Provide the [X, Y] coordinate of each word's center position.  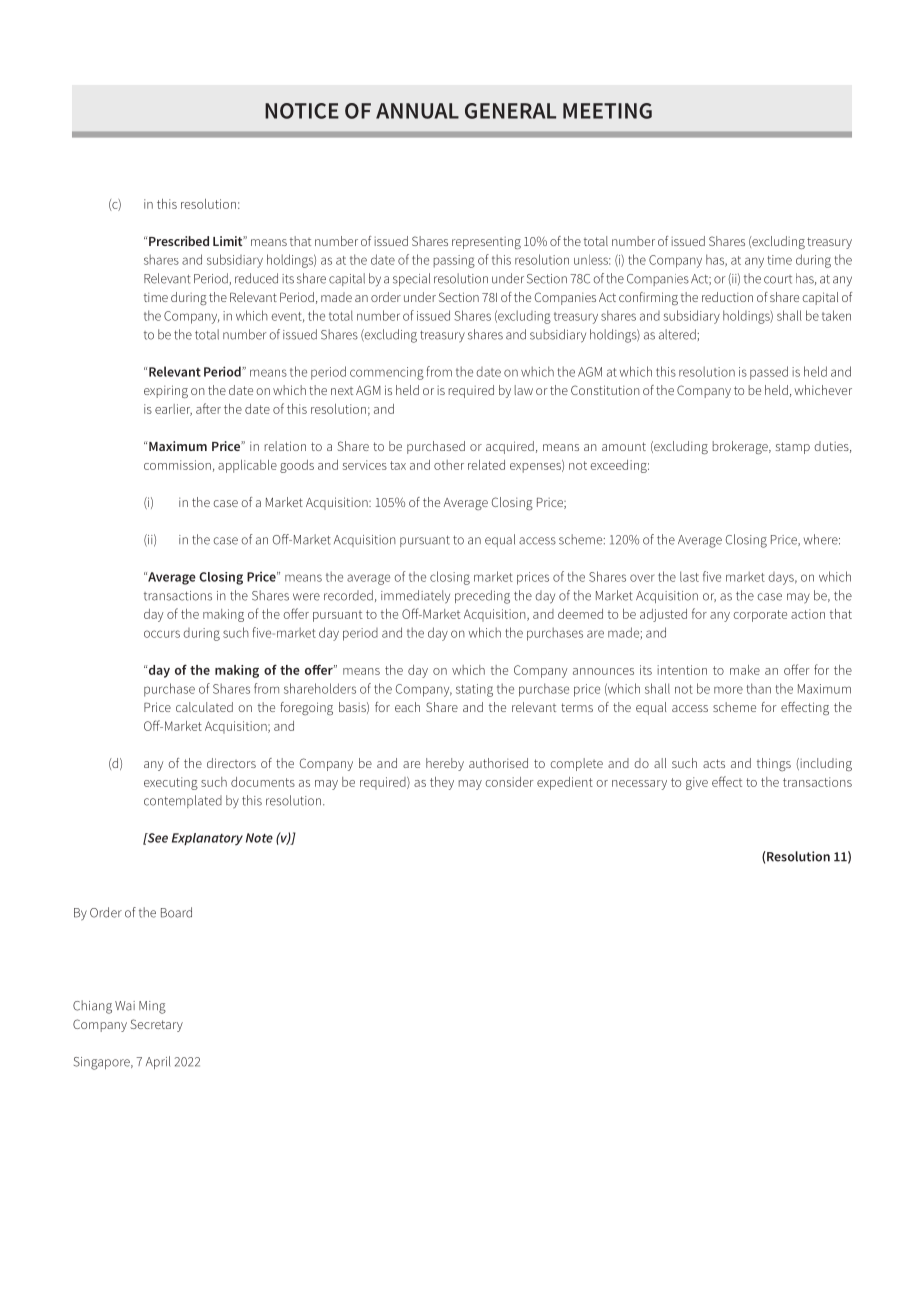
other [449, 465]
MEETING [607, 111]
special [411, 279]
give [697, 783]
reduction [727, 297]
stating [474, 690]
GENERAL [510, 111]
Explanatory [207, 839]
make [745, 670]
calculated [204, 707]
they [442, 783]
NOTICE [302, 111]
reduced [256, 278]
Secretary [156, 1025]
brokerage [741, 447]
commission [177, 465]
